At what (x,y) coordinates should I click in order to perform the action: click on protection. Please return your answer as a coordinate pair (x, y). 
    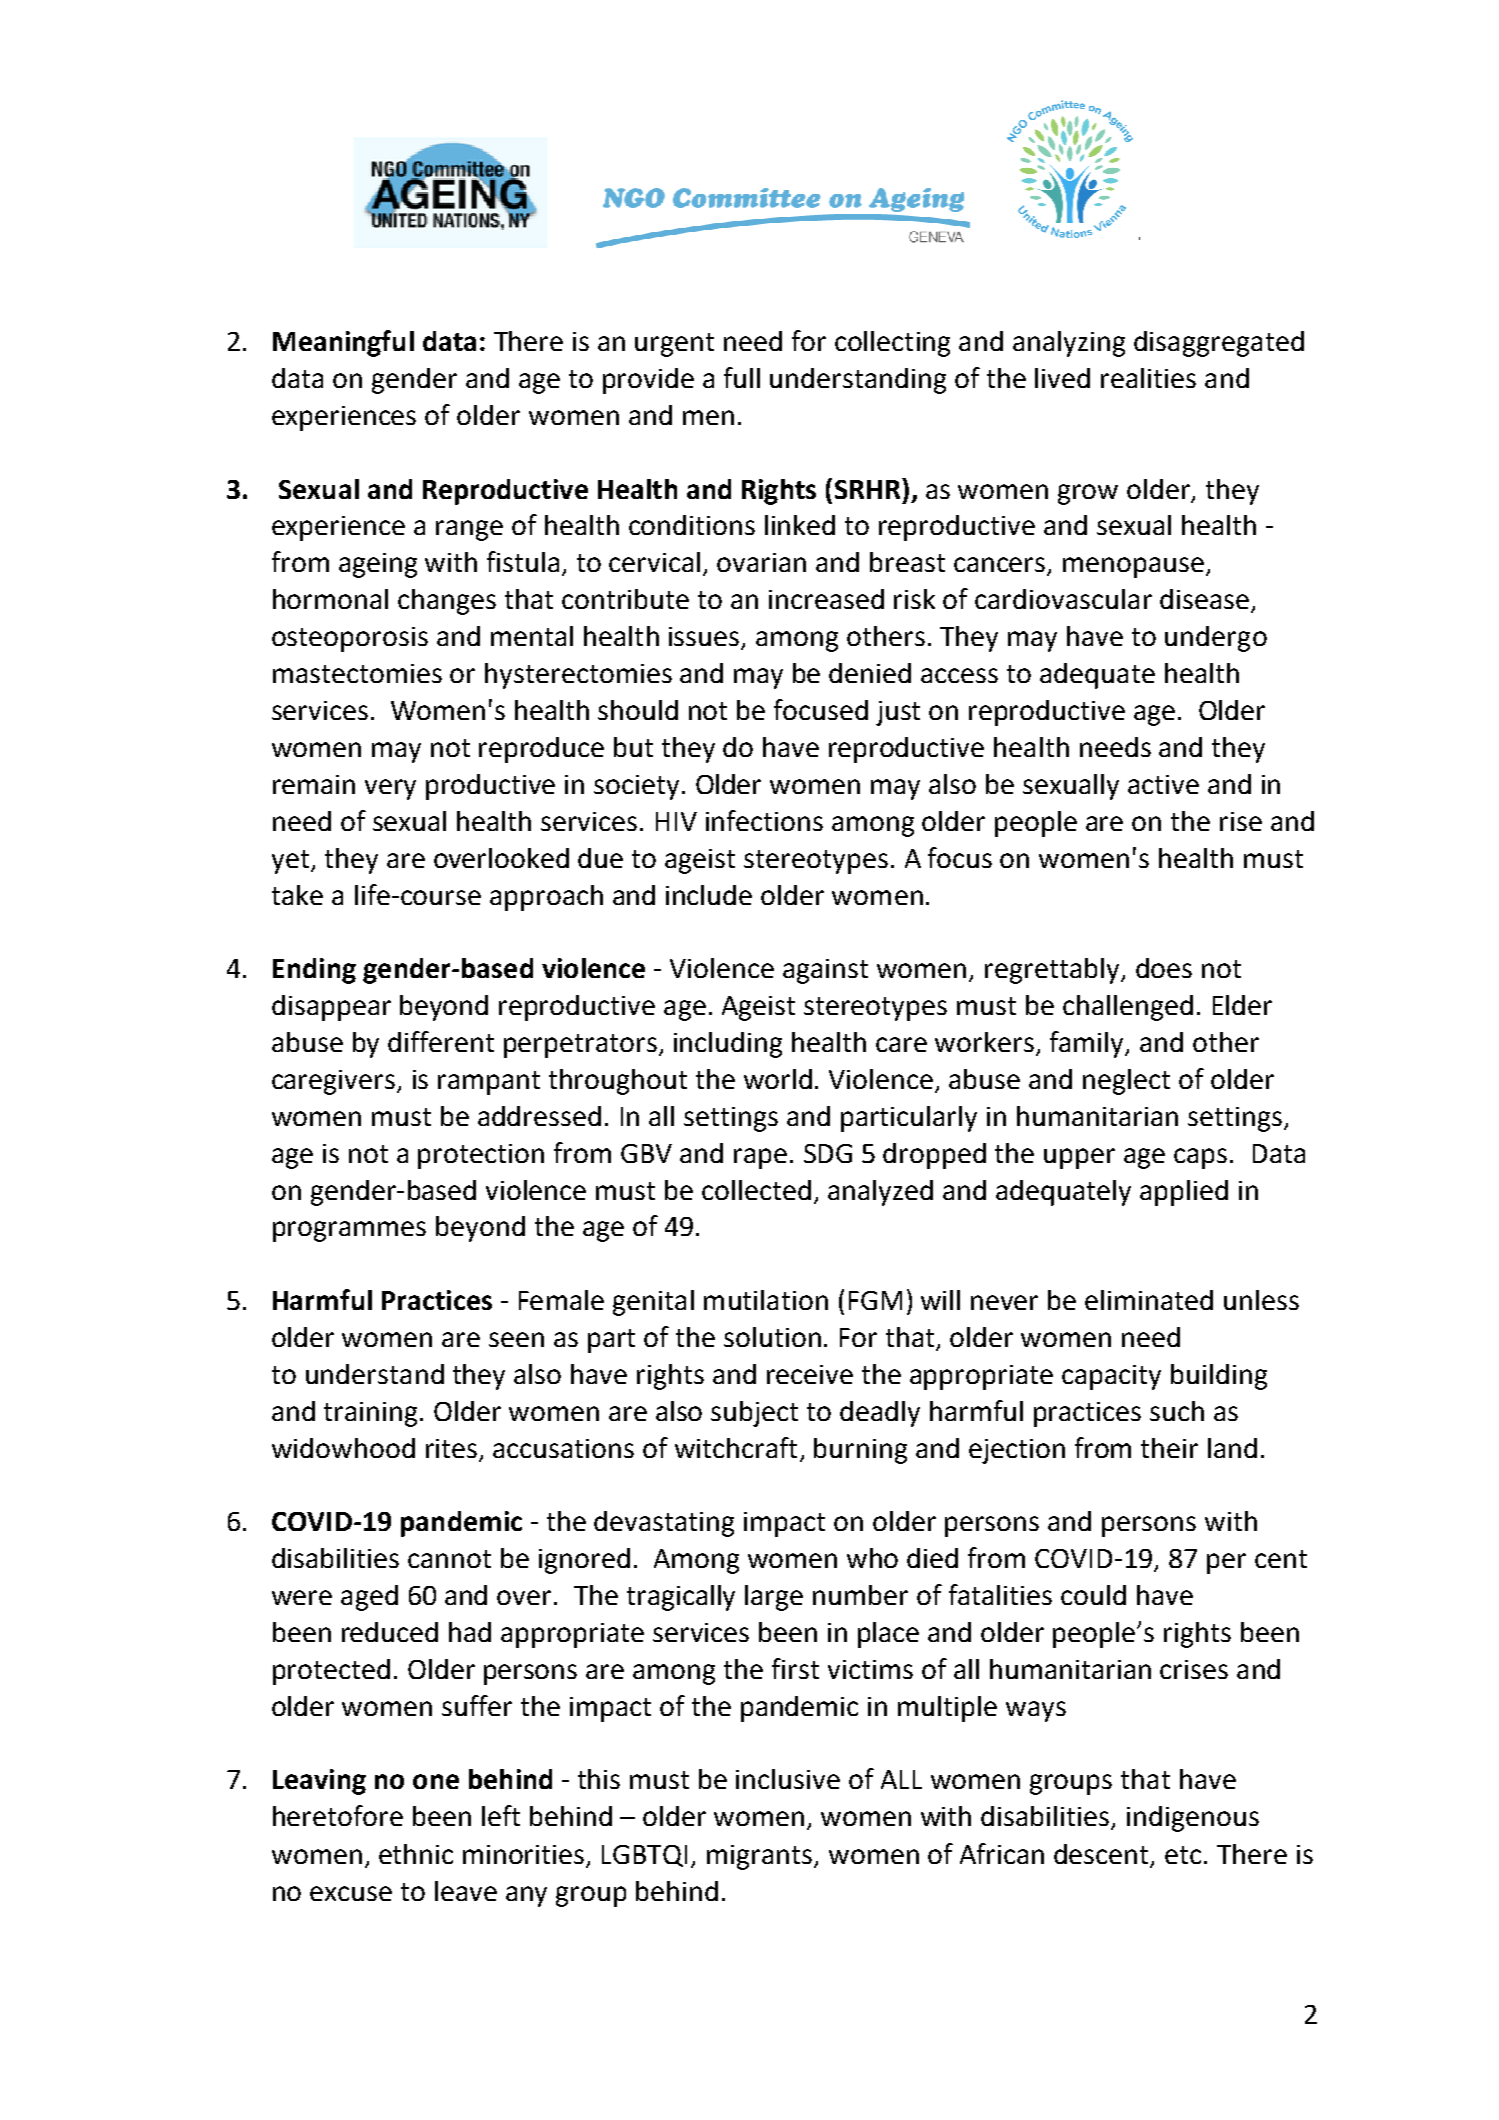
    Looking at the image, I should click on (481, 1156).
